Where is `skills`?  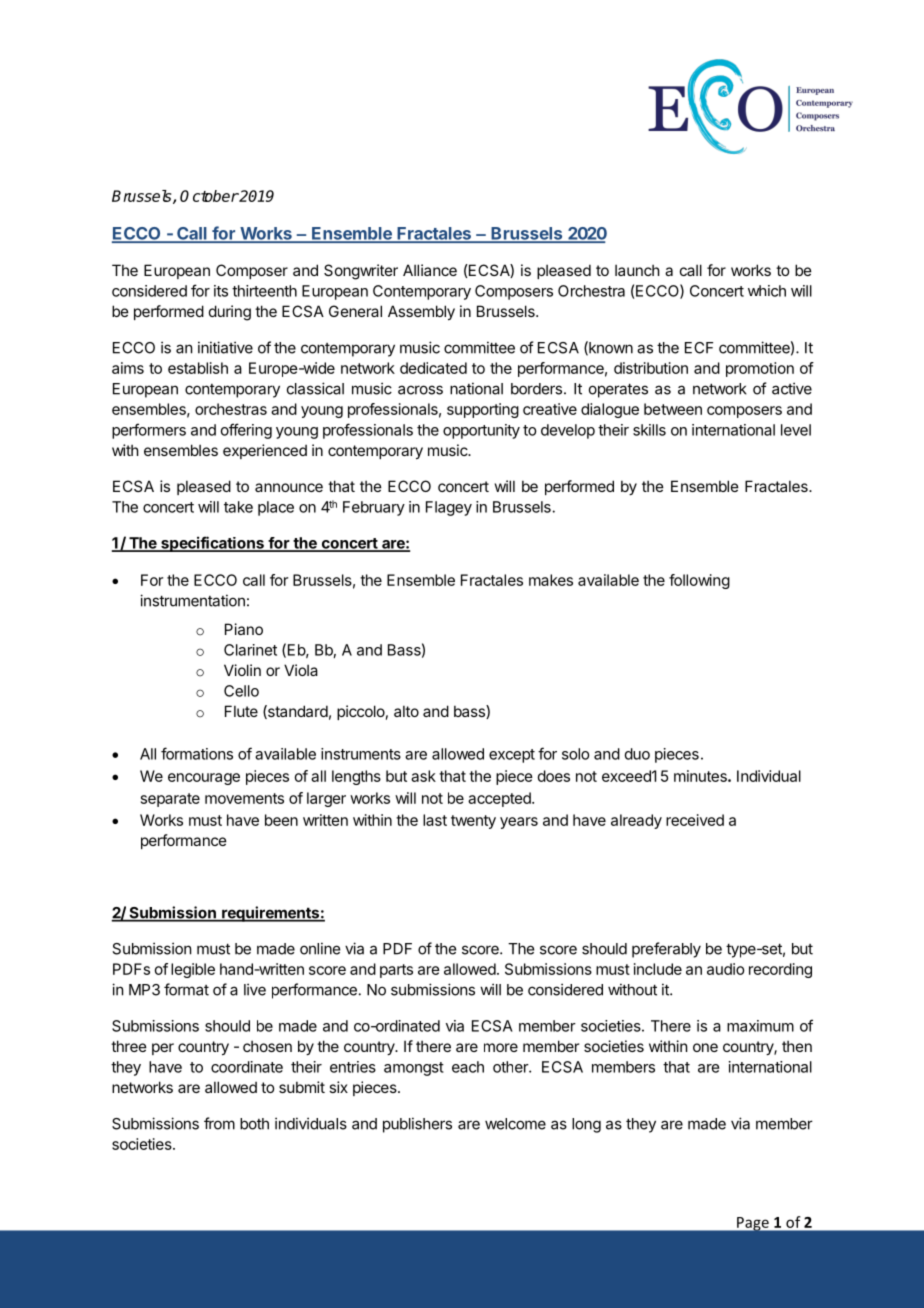 skills is located at coordinates (649, 430).
